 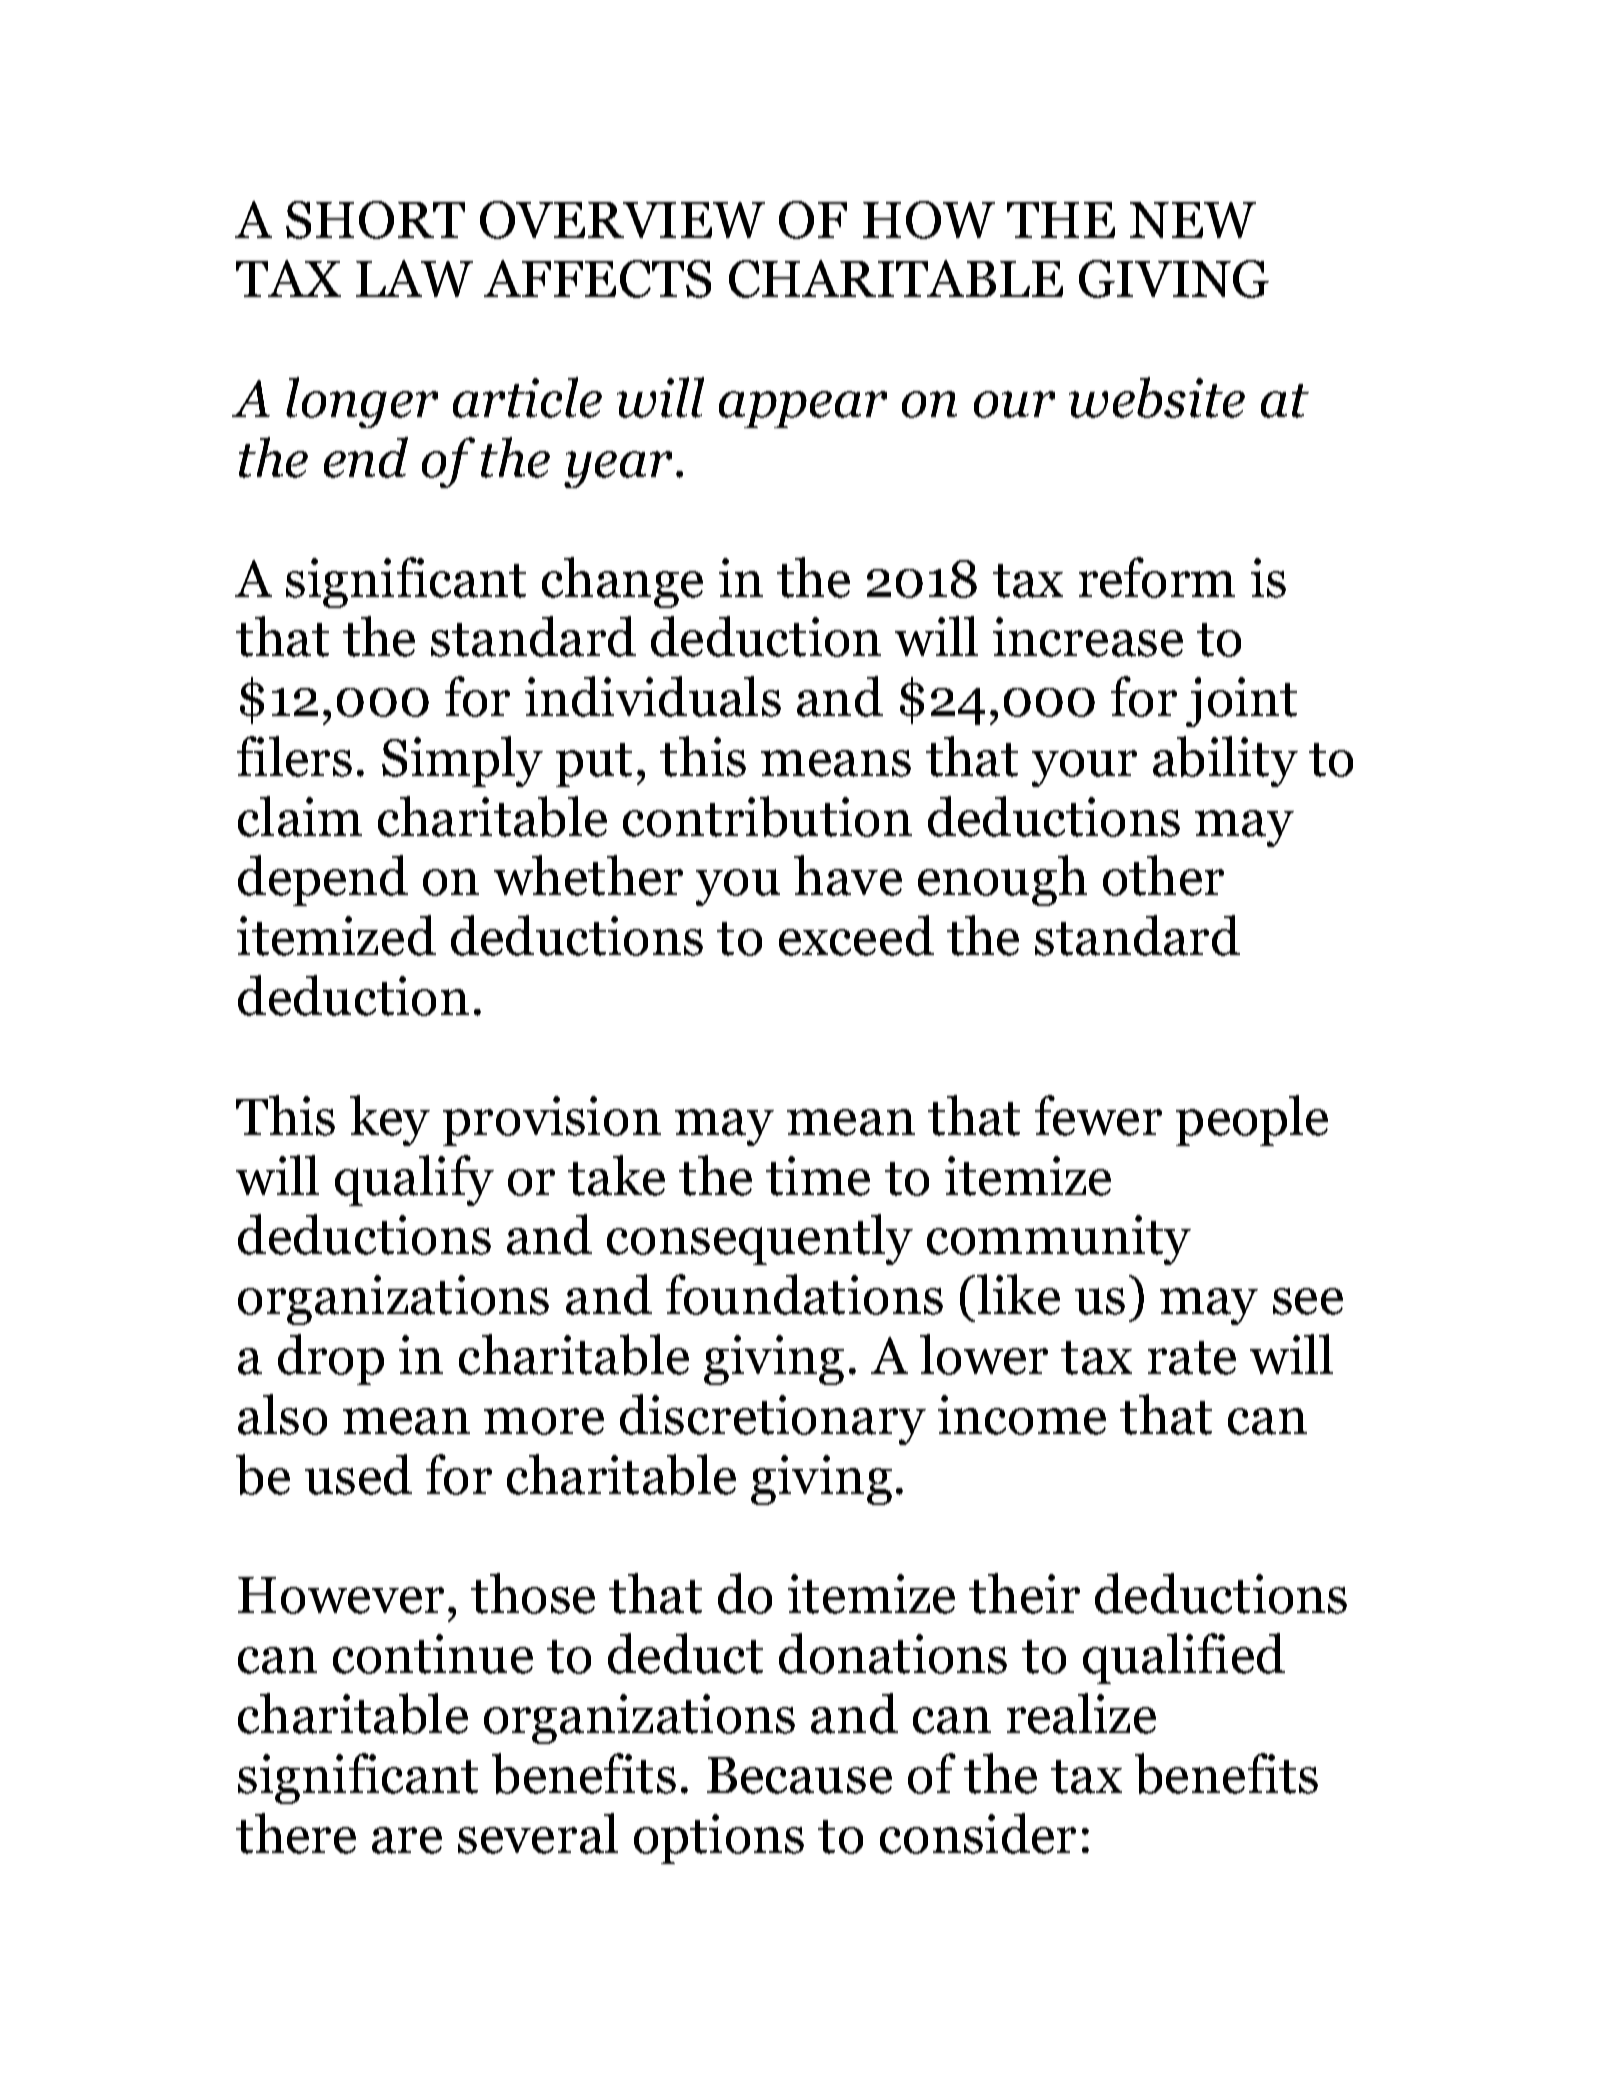 What do you see at coordinates (653, 696) in the screenshot?
I see `individuals` at bounding box center [653, 696].
